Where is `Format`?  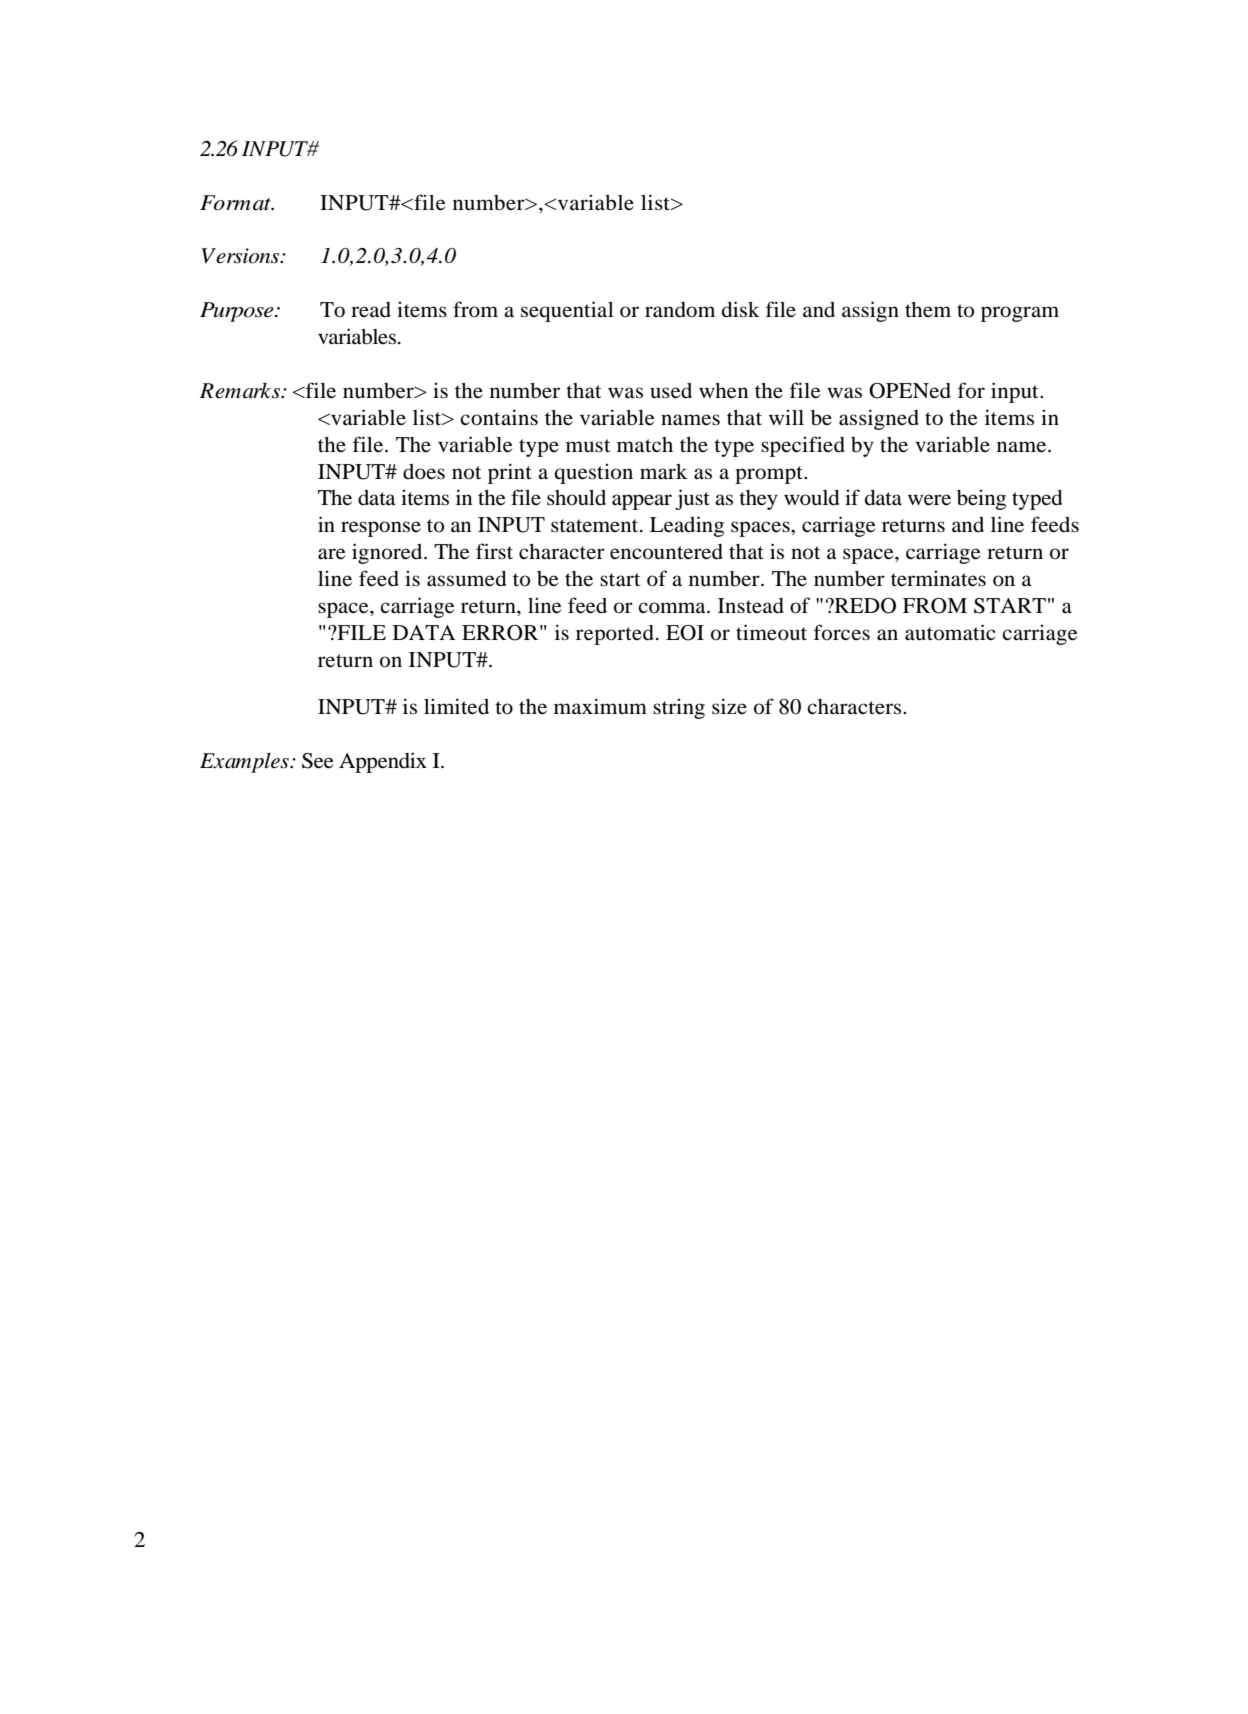
Format is located at coordinates (236, 203).
